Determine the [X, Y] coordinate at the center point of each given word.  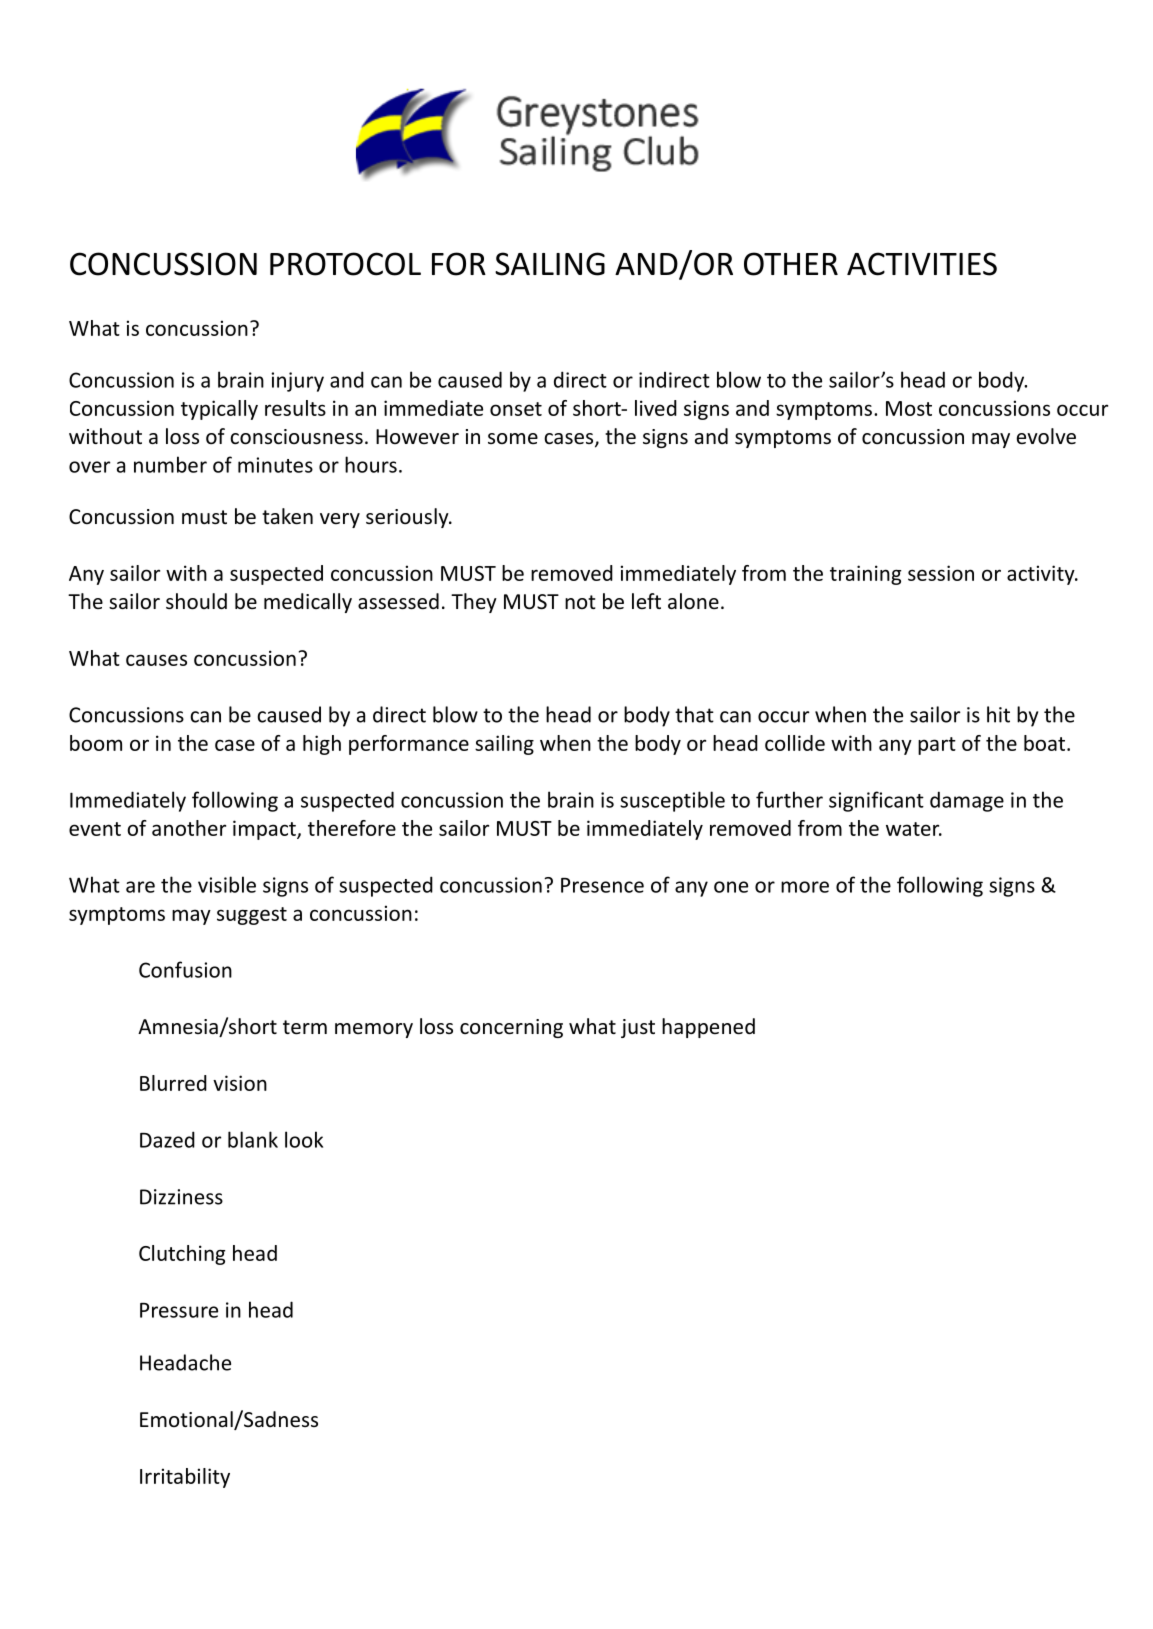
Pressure [179, 1310]
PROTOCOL [345, 264]
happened [708, 1028]
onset [516, 409]
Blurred [173, 1083]
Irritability [185, 1478]
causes [156, 660]
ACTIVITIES [922, 264]
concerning [511, 1028]
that [694, 714]
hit [998, 714]
